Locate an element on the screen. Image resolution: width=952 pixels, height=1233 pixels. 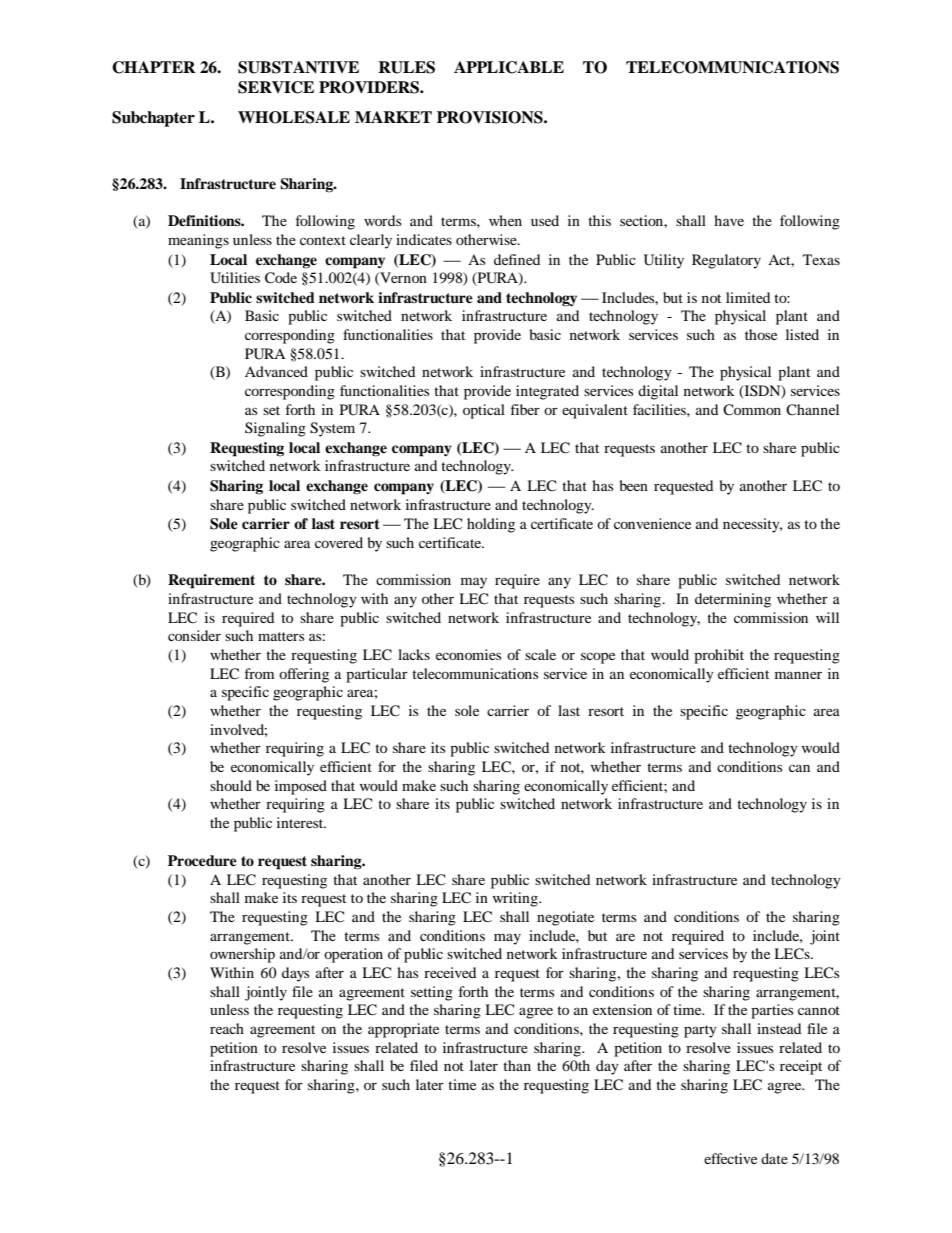
Common is located at coordinates (752, 410).
